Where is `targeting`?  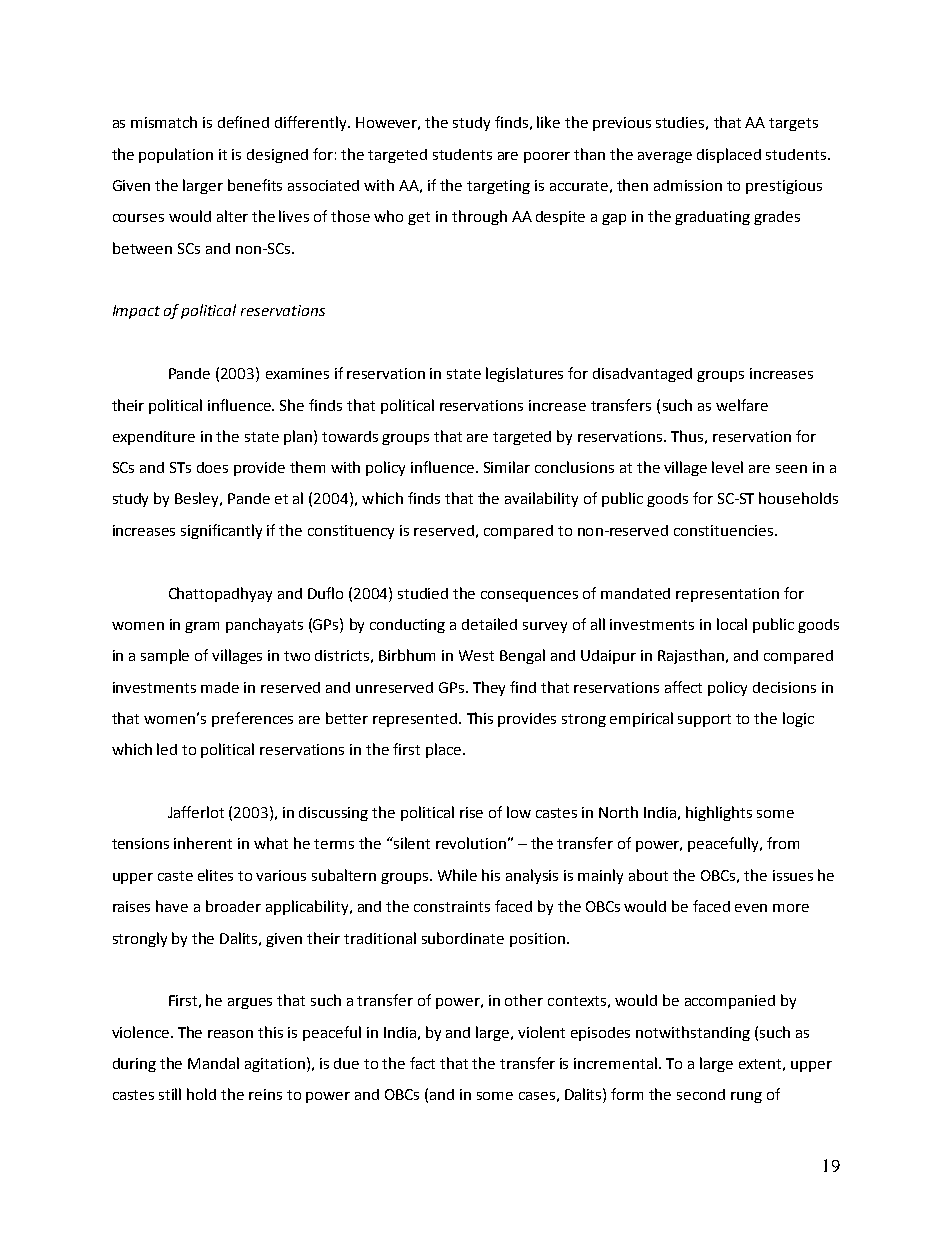 targeting is located at coordinates (498, 187).
